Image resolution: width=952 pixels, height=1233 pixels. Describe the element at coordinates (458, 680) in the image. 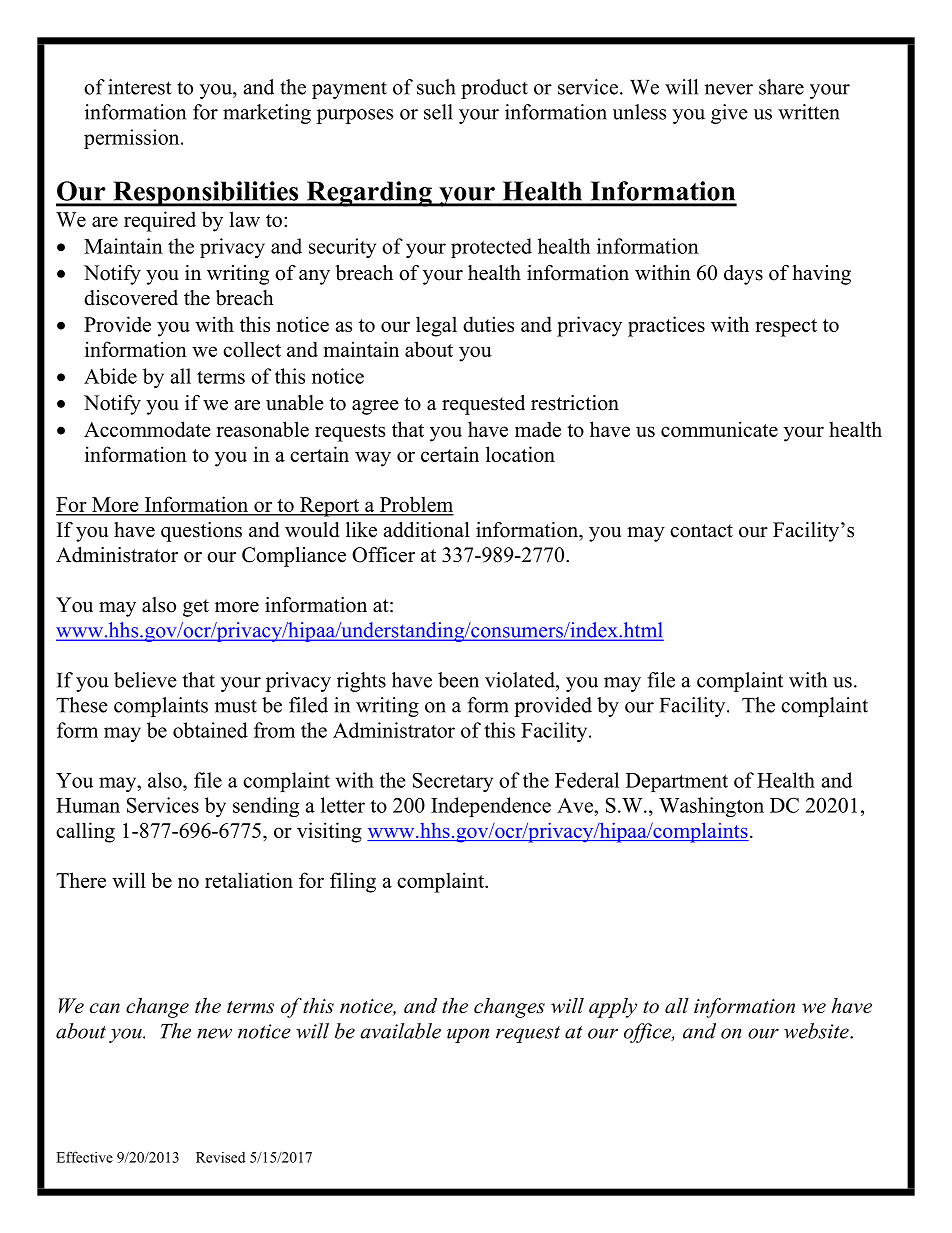

I see `been` at that location.
